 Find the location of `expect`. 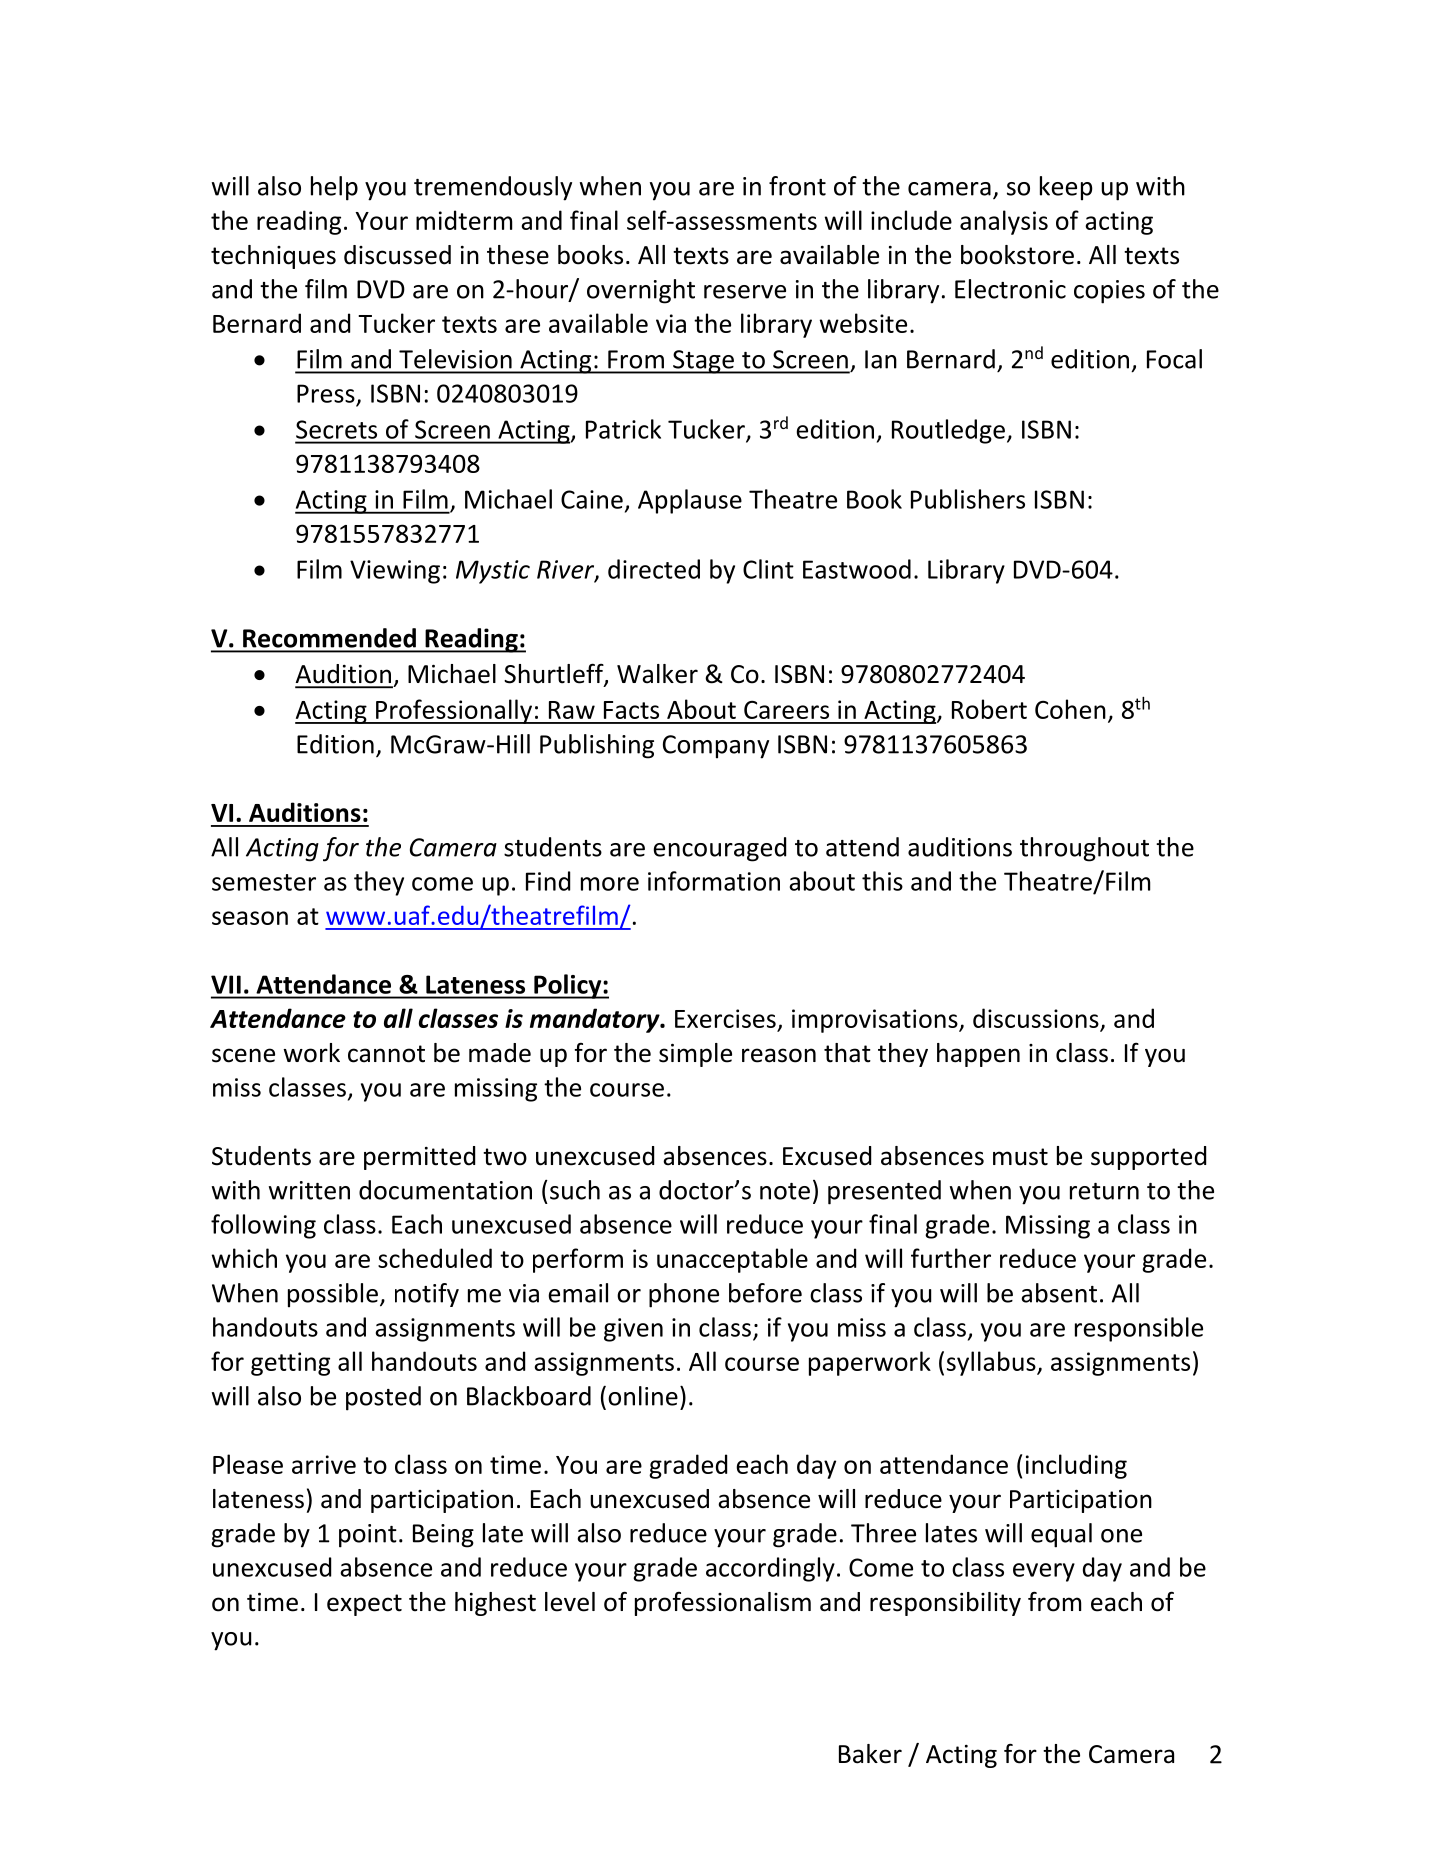

expect is located at coordinates (364, 1605).
